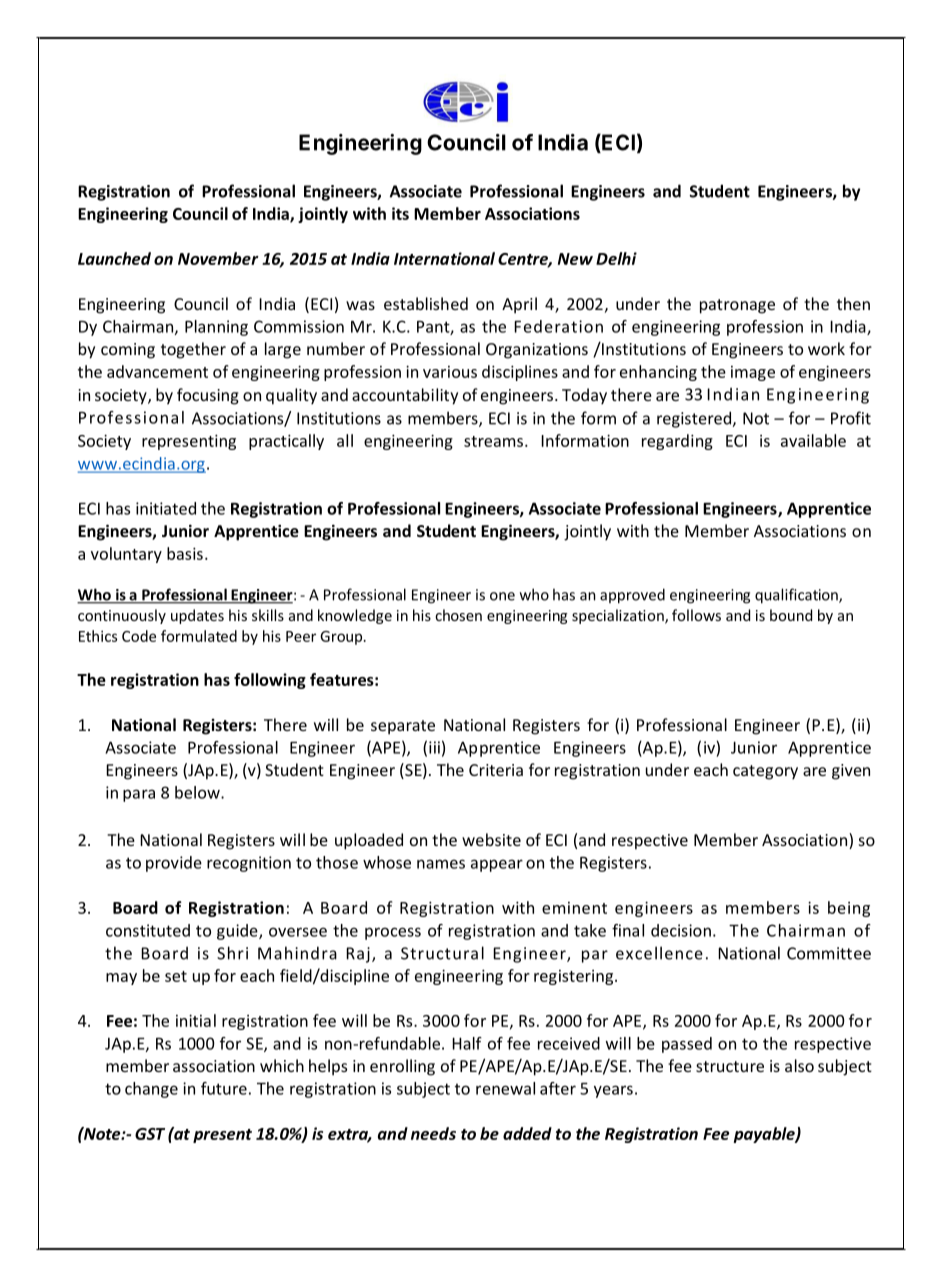 This screenshot has height=1288, width=942. What do you see at coordinates (497, 865) in the screenshot?
I see `appear` at bounding box center [497, 865].
